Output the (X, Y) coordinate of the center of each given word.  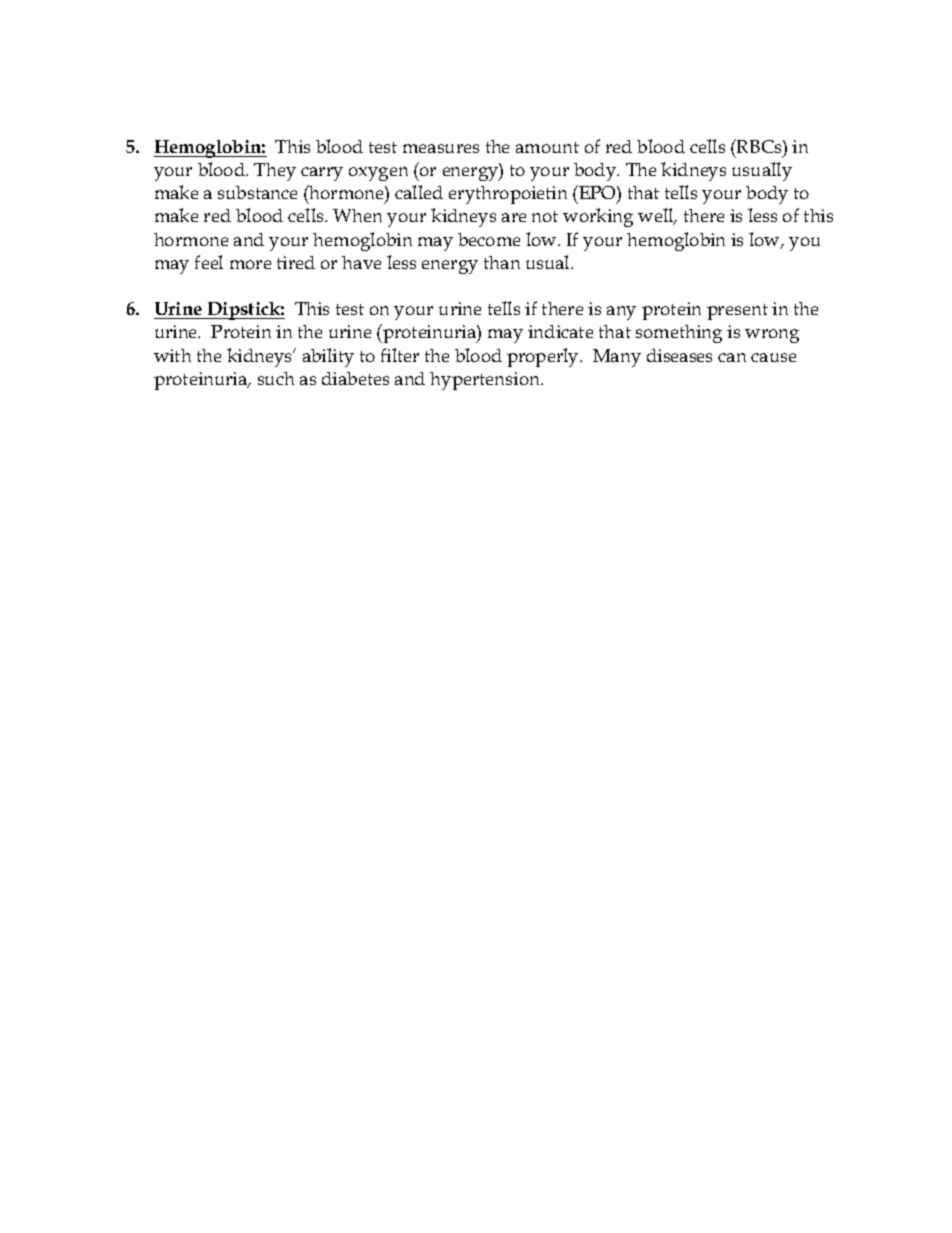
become (489, 239)
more (250, 264)
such (276, 378)
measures (441, 148)
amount (547, 147)
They (275, 172)
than (502, 262)
